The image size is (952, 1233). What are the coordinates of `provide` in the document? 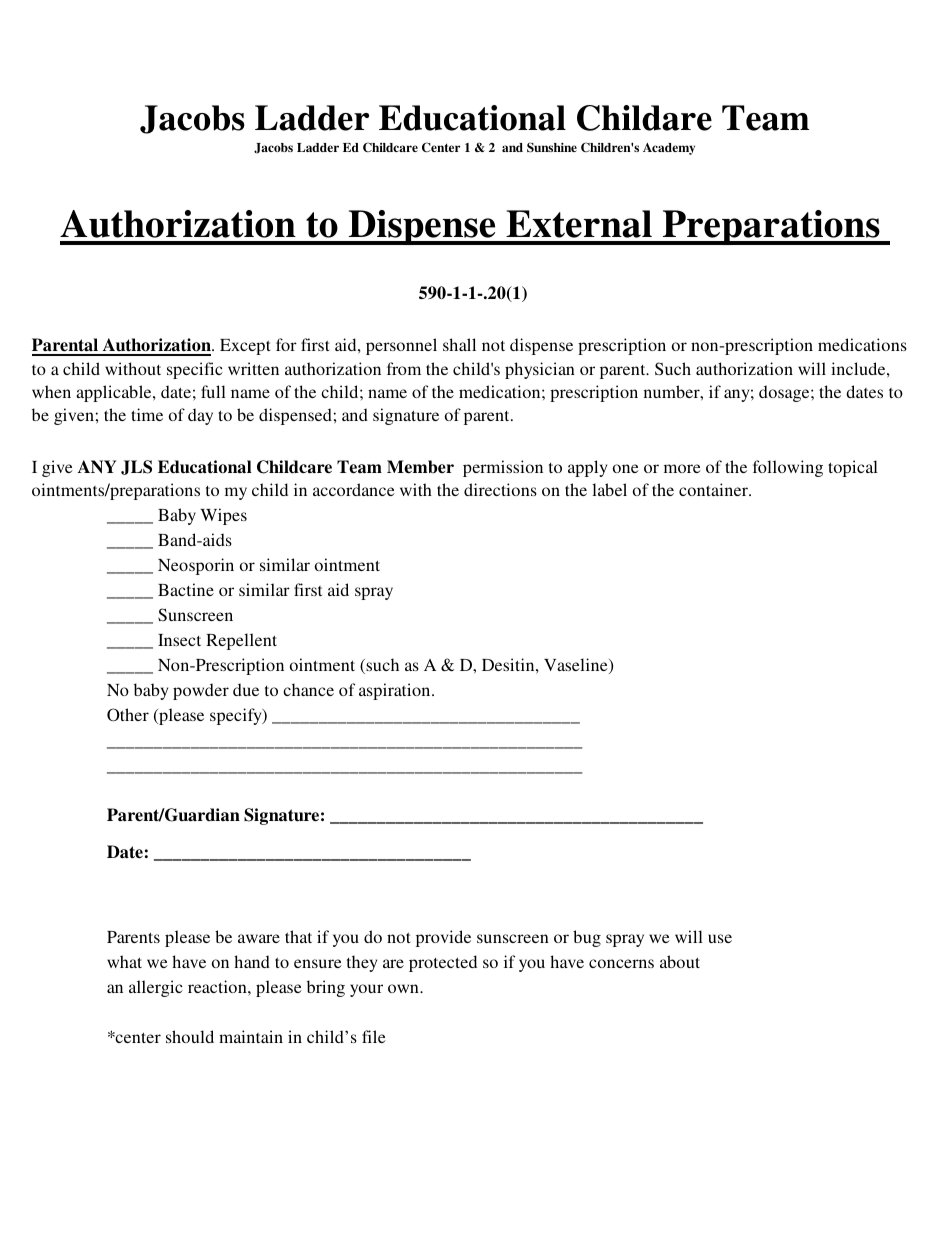 It's located at (443, 938).
